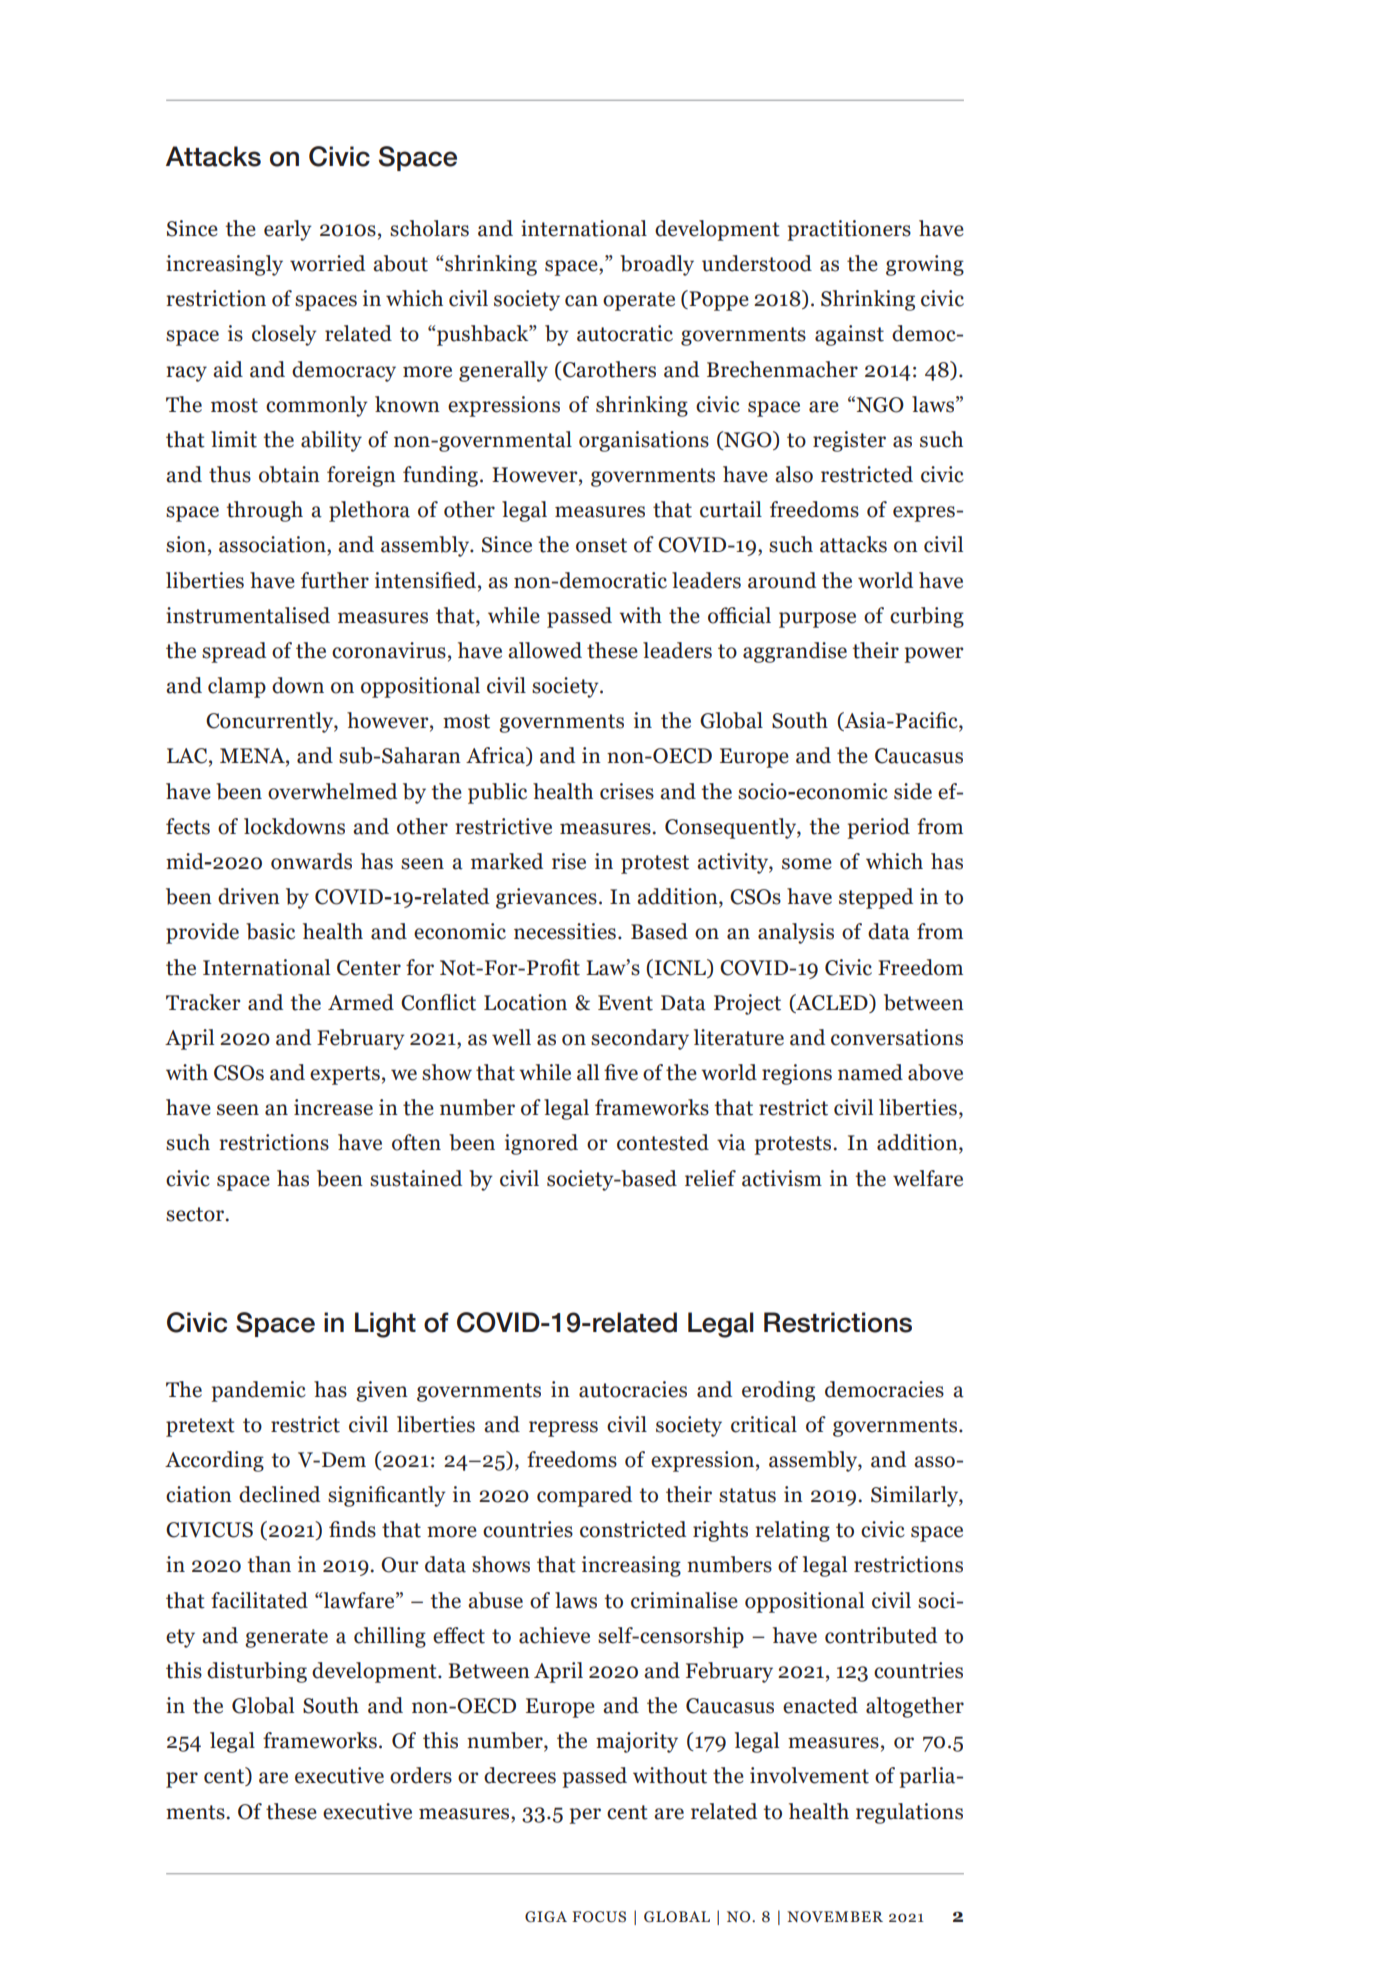  I want to click on operate, so click(639, 301).
